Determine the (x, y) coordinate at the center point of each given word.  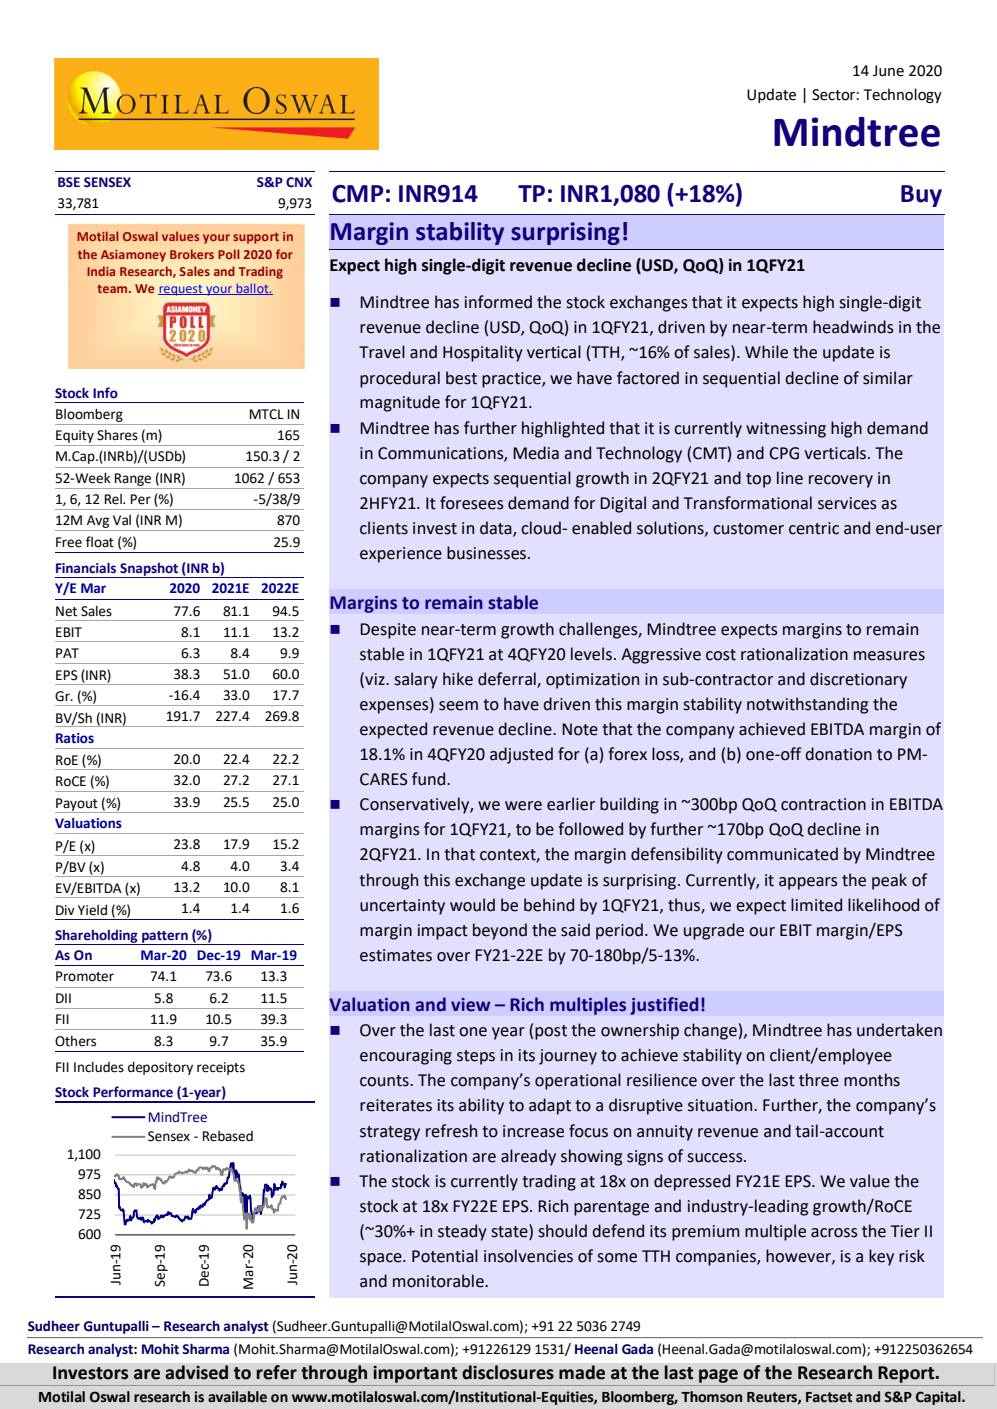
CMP (358, 194)
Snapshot (149, 570)
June (888, 71)
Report (907, 1374)
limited (816, 905)
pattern (165, 938)
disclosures (508, 1372)
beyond (500, 931)
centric (814, 528)
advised (196, 1372)
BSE (69, 182)
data (497, 529)
